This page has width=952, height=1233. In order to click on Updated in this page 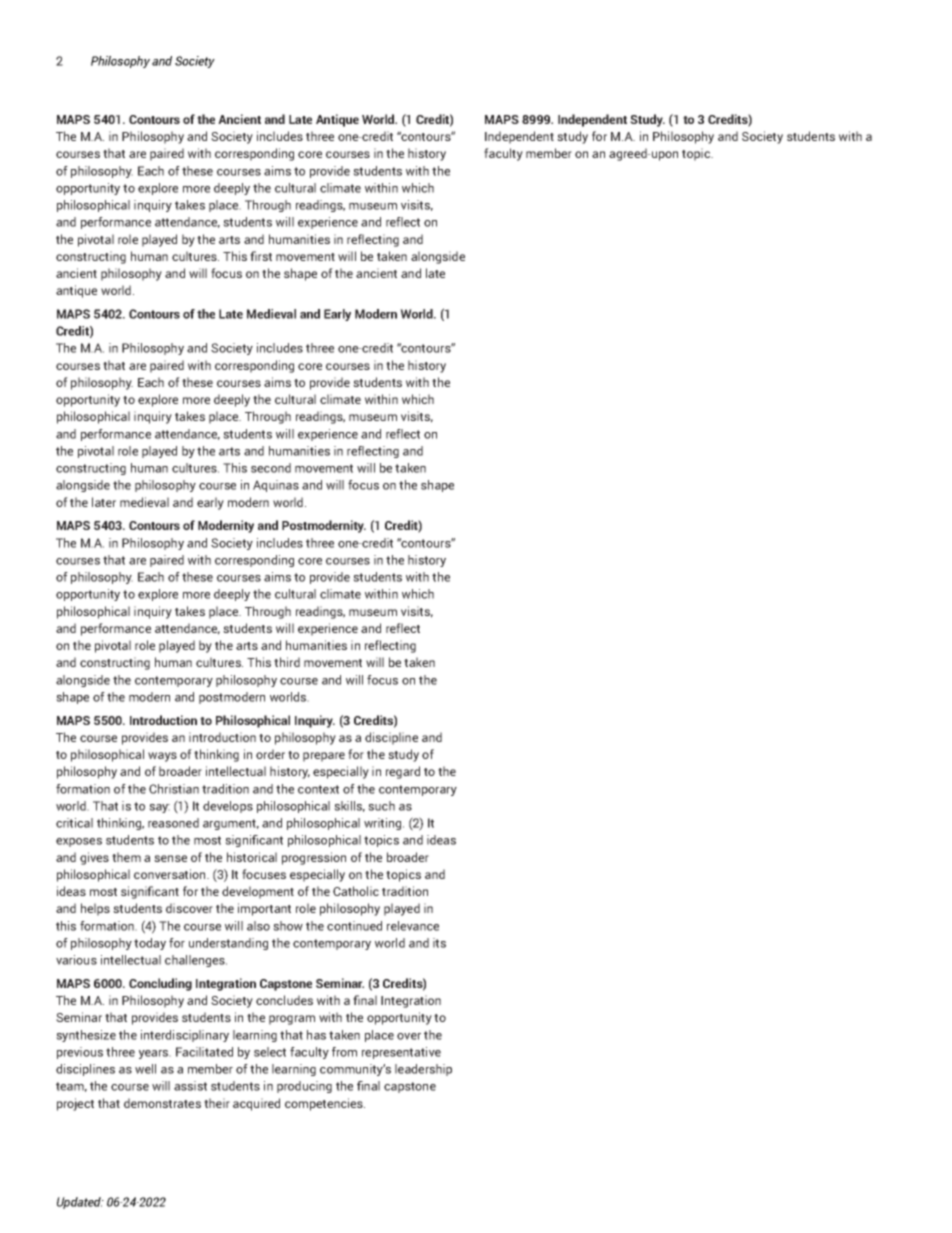, I will do `click(80, 1203)`.
